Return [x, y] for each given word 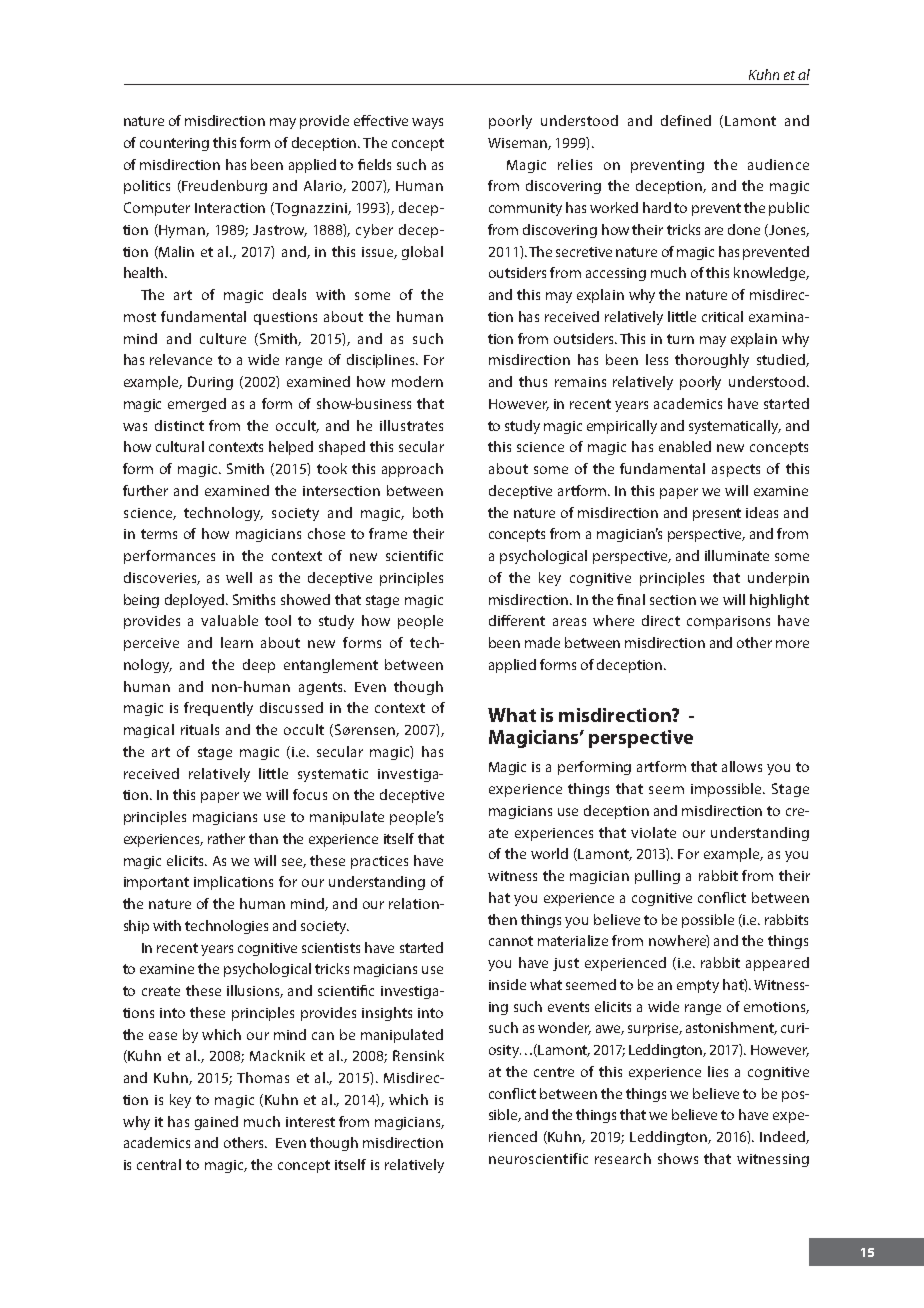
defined [686, 120]
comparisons [728, 622]
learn [237, 642]
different [517, 620]
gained [216, 1123]
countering [174, 144]
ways [427, 123]
